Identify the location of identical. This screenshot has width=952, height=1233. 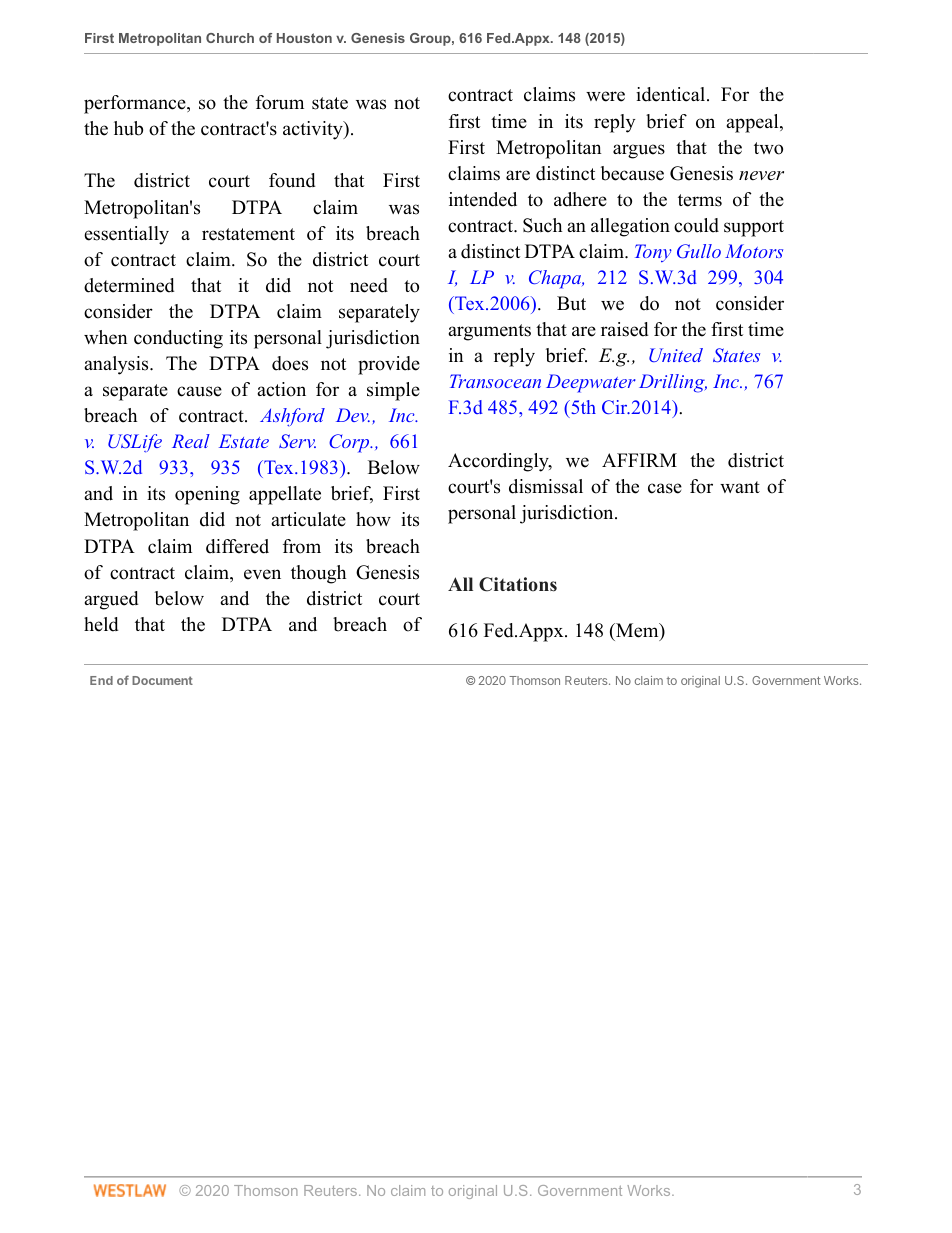
(672, 94).
